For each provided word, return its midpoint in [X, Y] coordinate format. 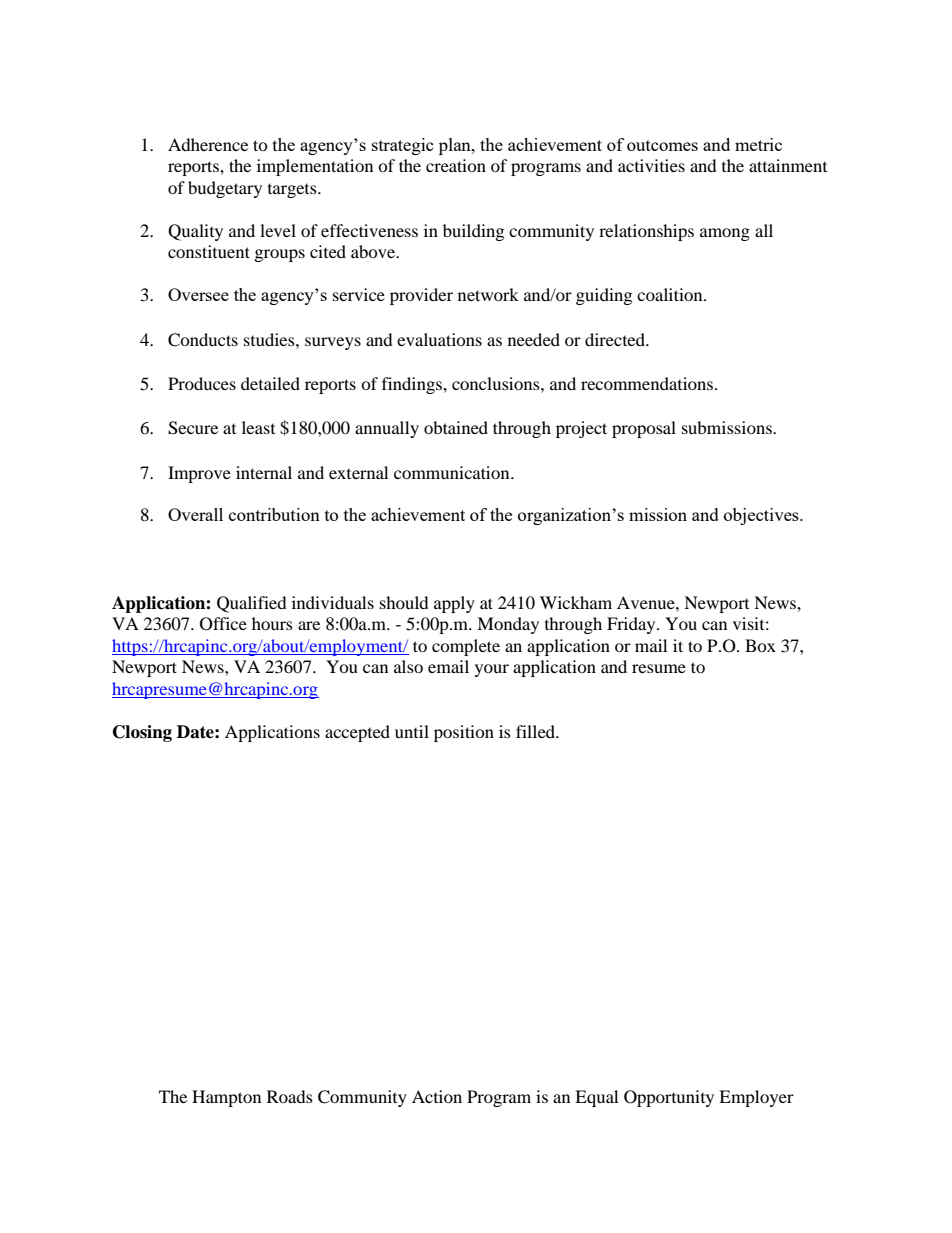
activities [651, 165]
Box [760, 645]
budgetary [225, 189]
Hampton [226, 1098]
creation [456, 165]
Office [223, 624]
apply [454, 604]
